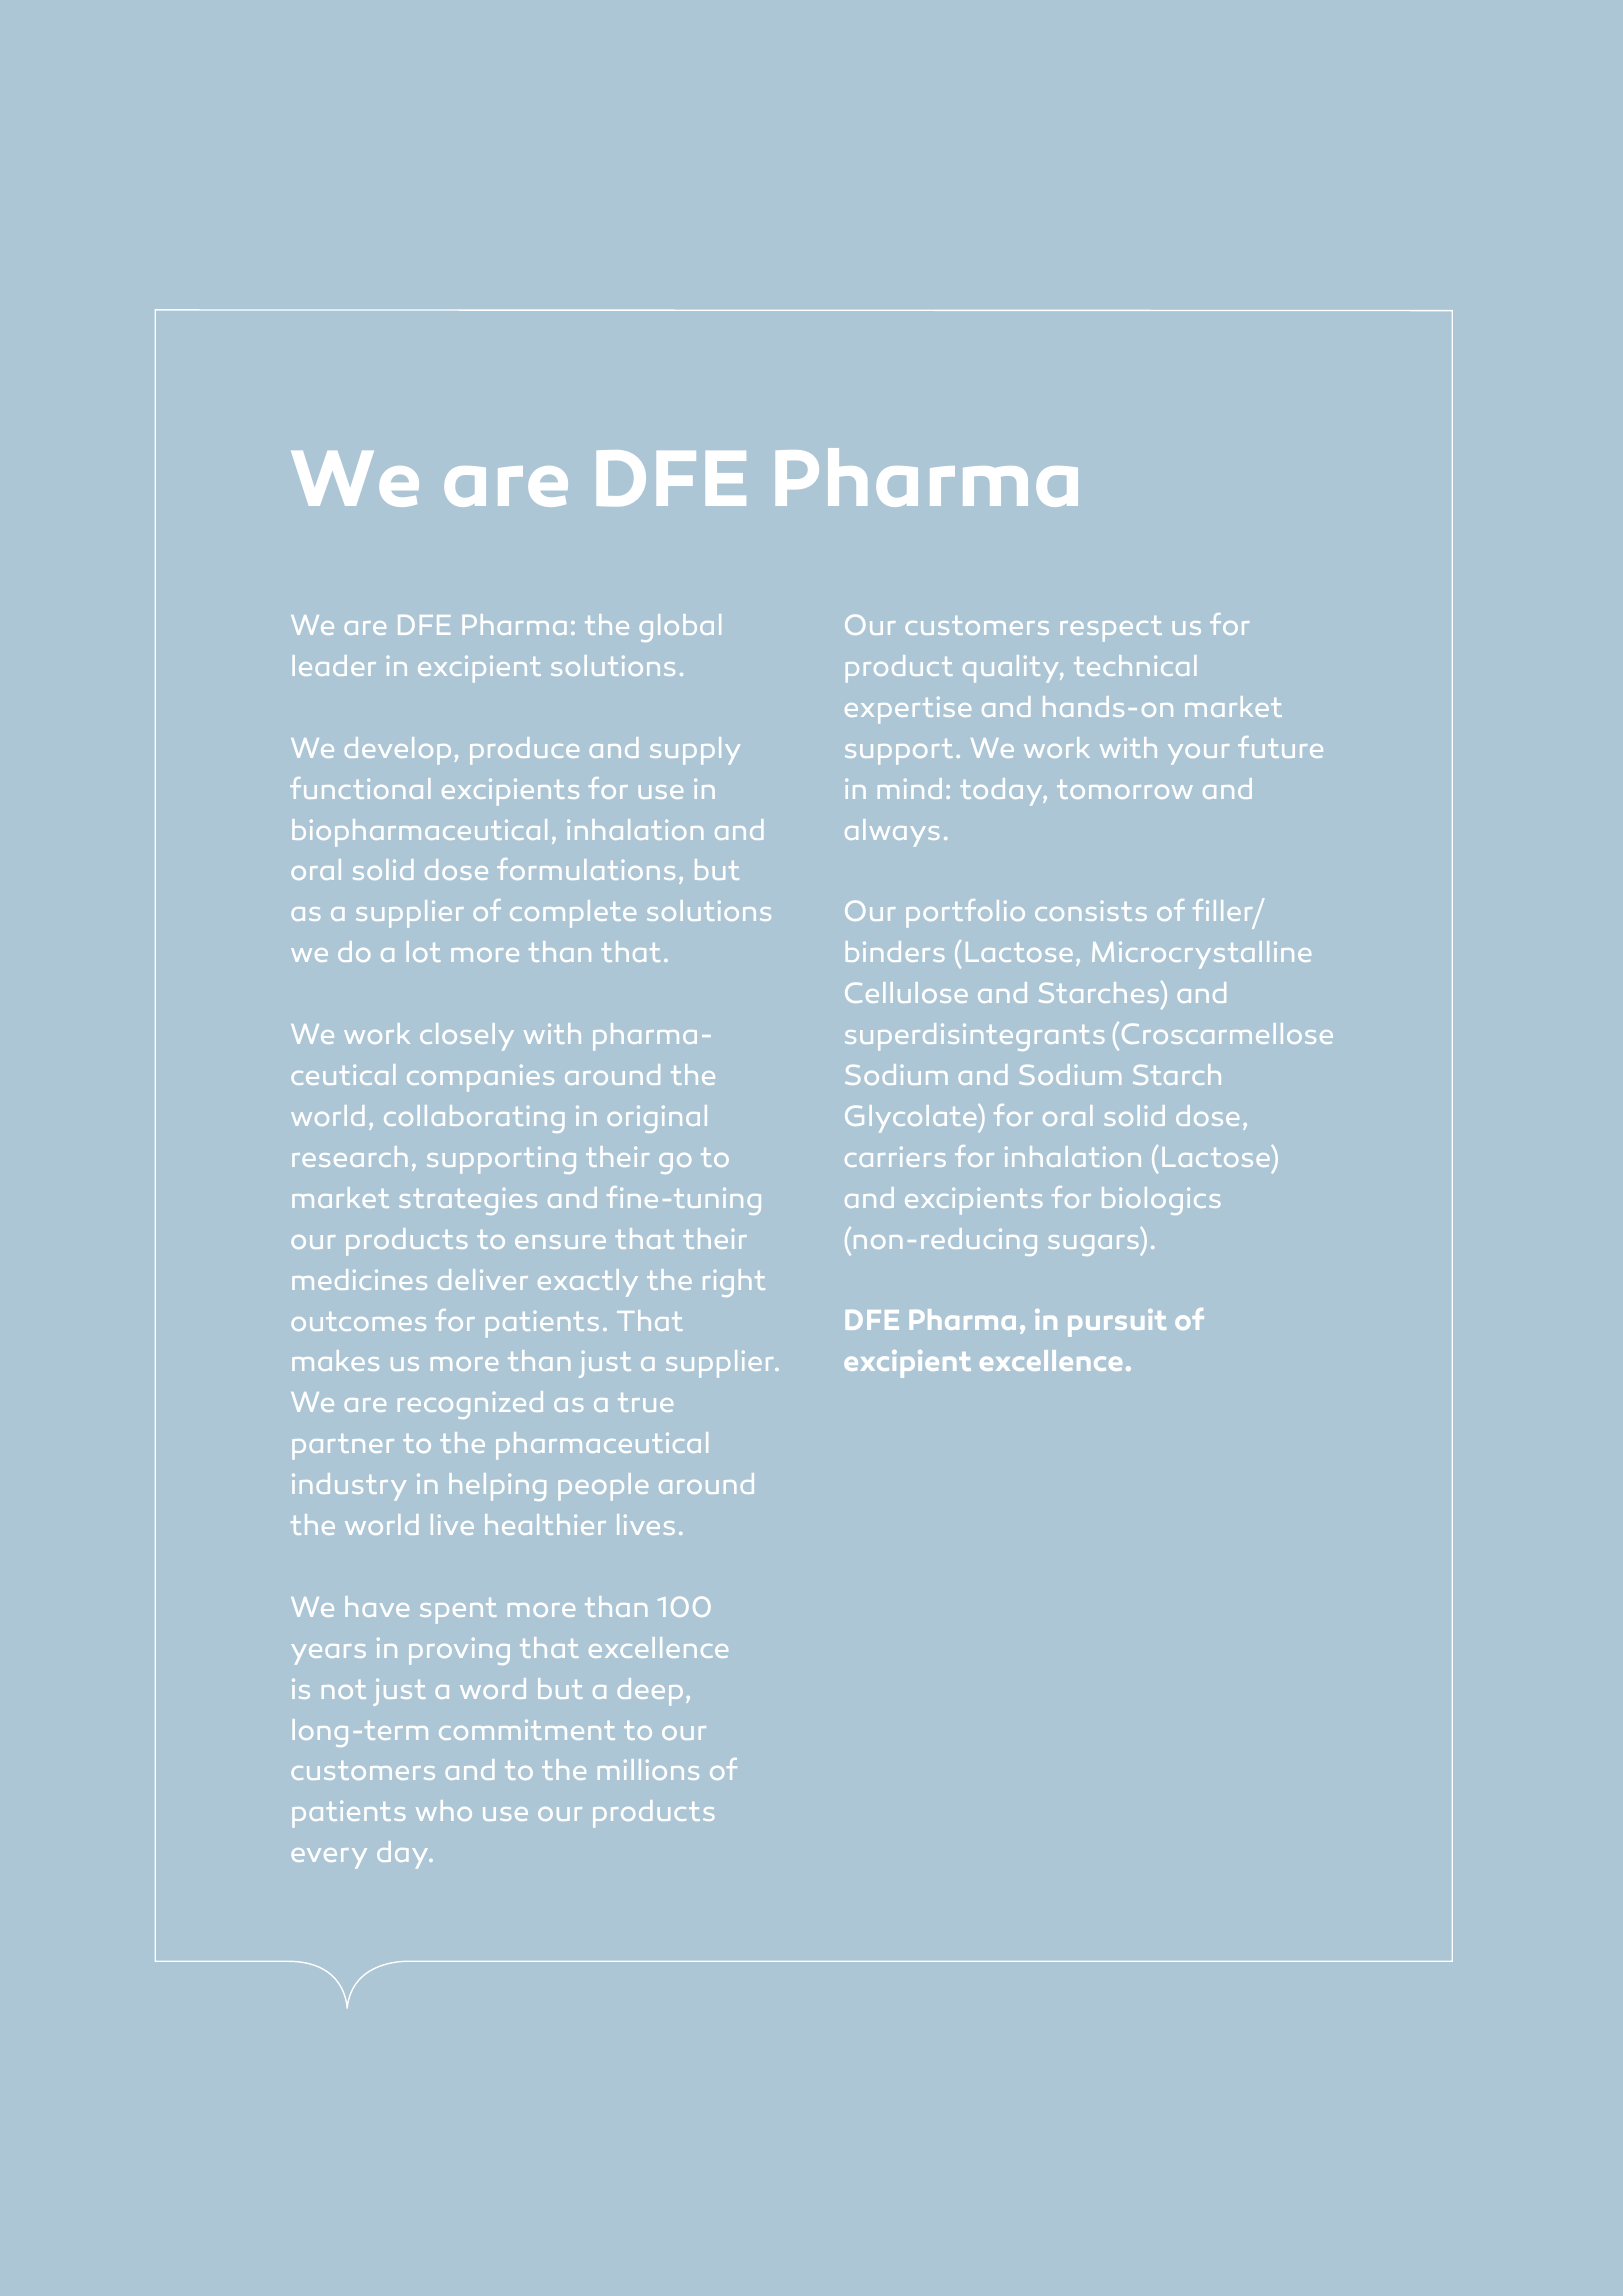 The image size is (1623, 2296). I want to click on recognized, so click(470, 1405).
